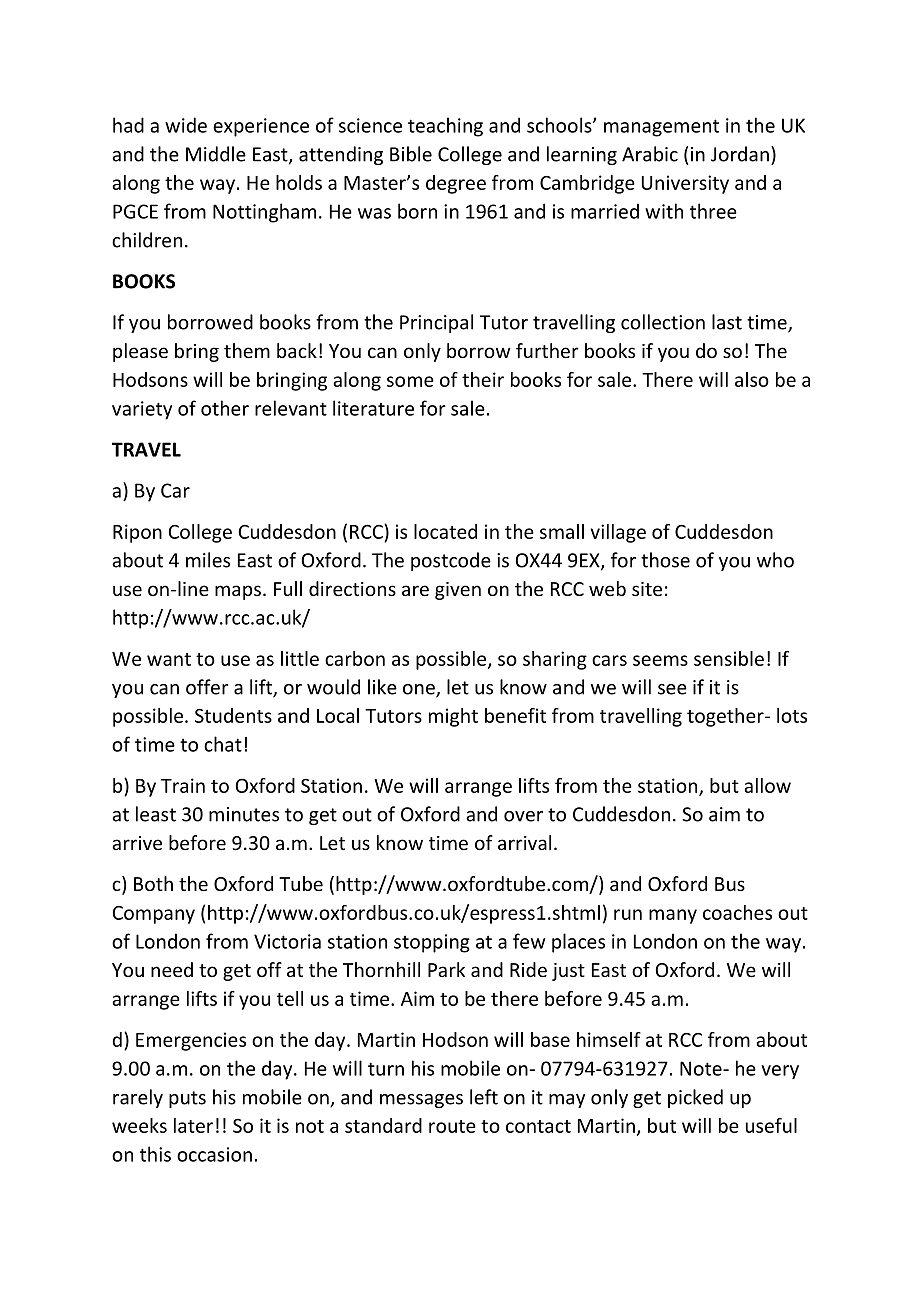  I want to click on picked, so click(695, 1098).
